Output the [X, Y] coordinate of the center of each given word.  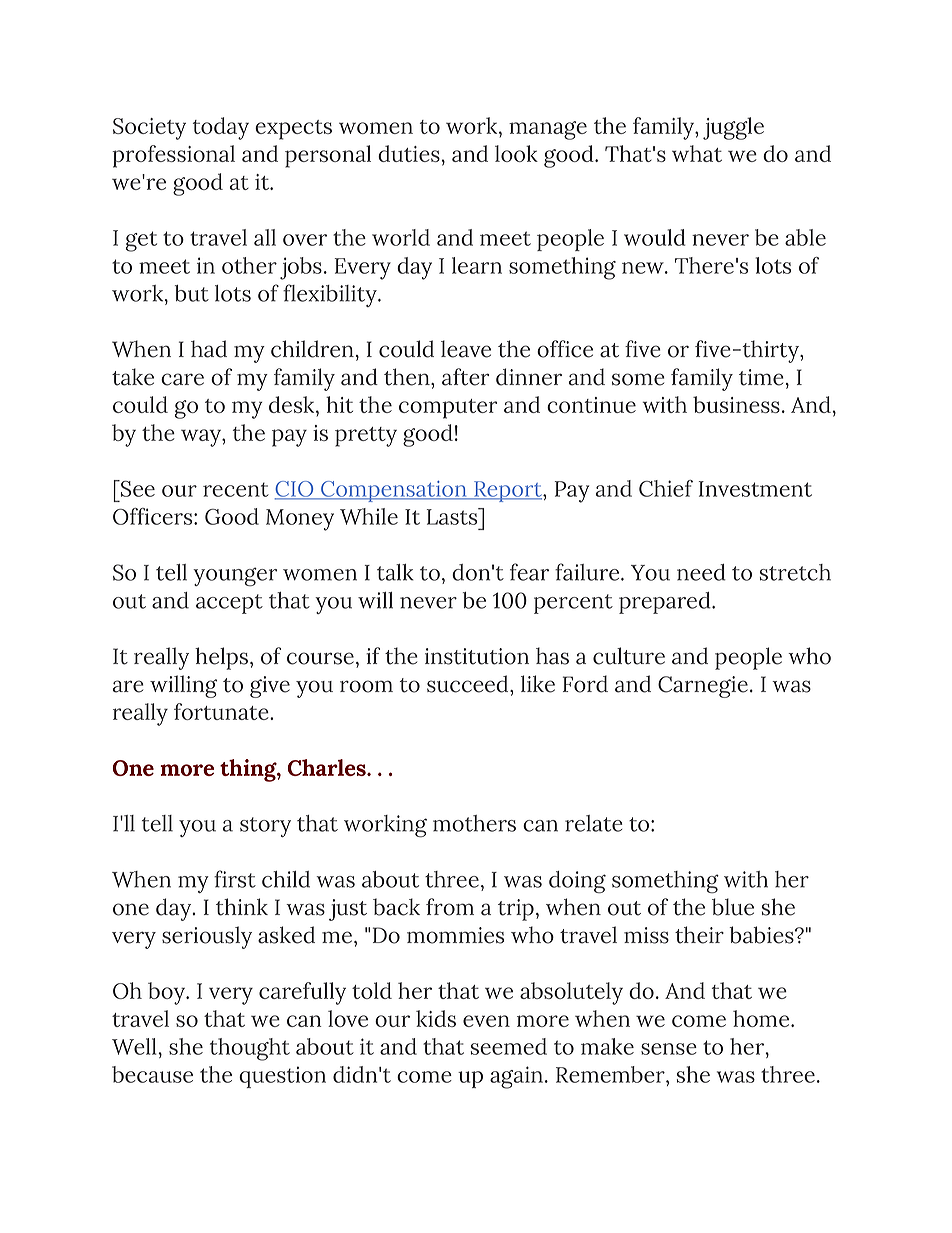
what [697, 153]
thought [250, 1049]
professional [173, 156]
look [516, 153]
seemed [509, 1046]
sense [669, 1049]
